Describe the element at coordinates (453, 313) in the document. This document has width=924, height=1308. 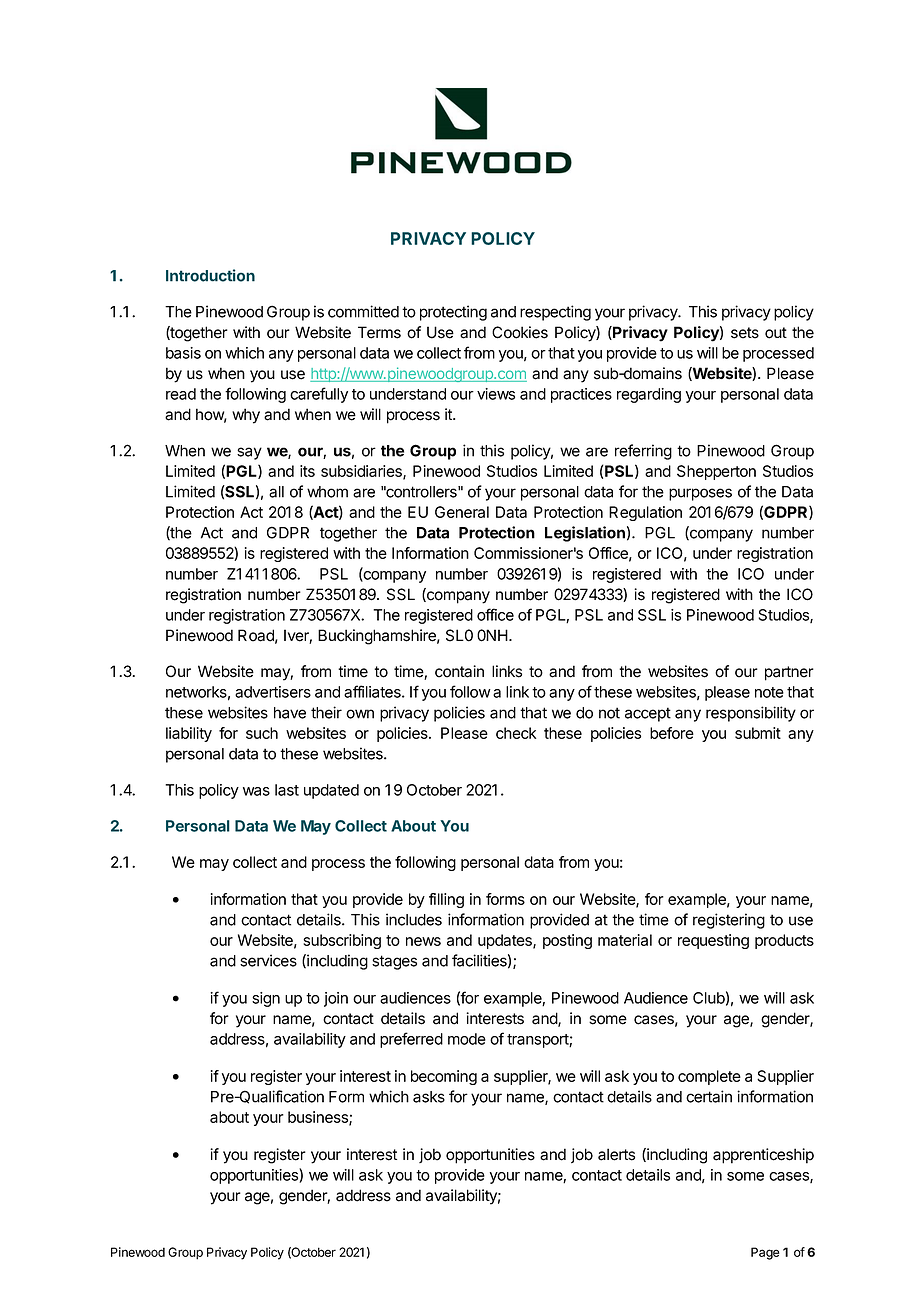
I see `protecting` at that location.
